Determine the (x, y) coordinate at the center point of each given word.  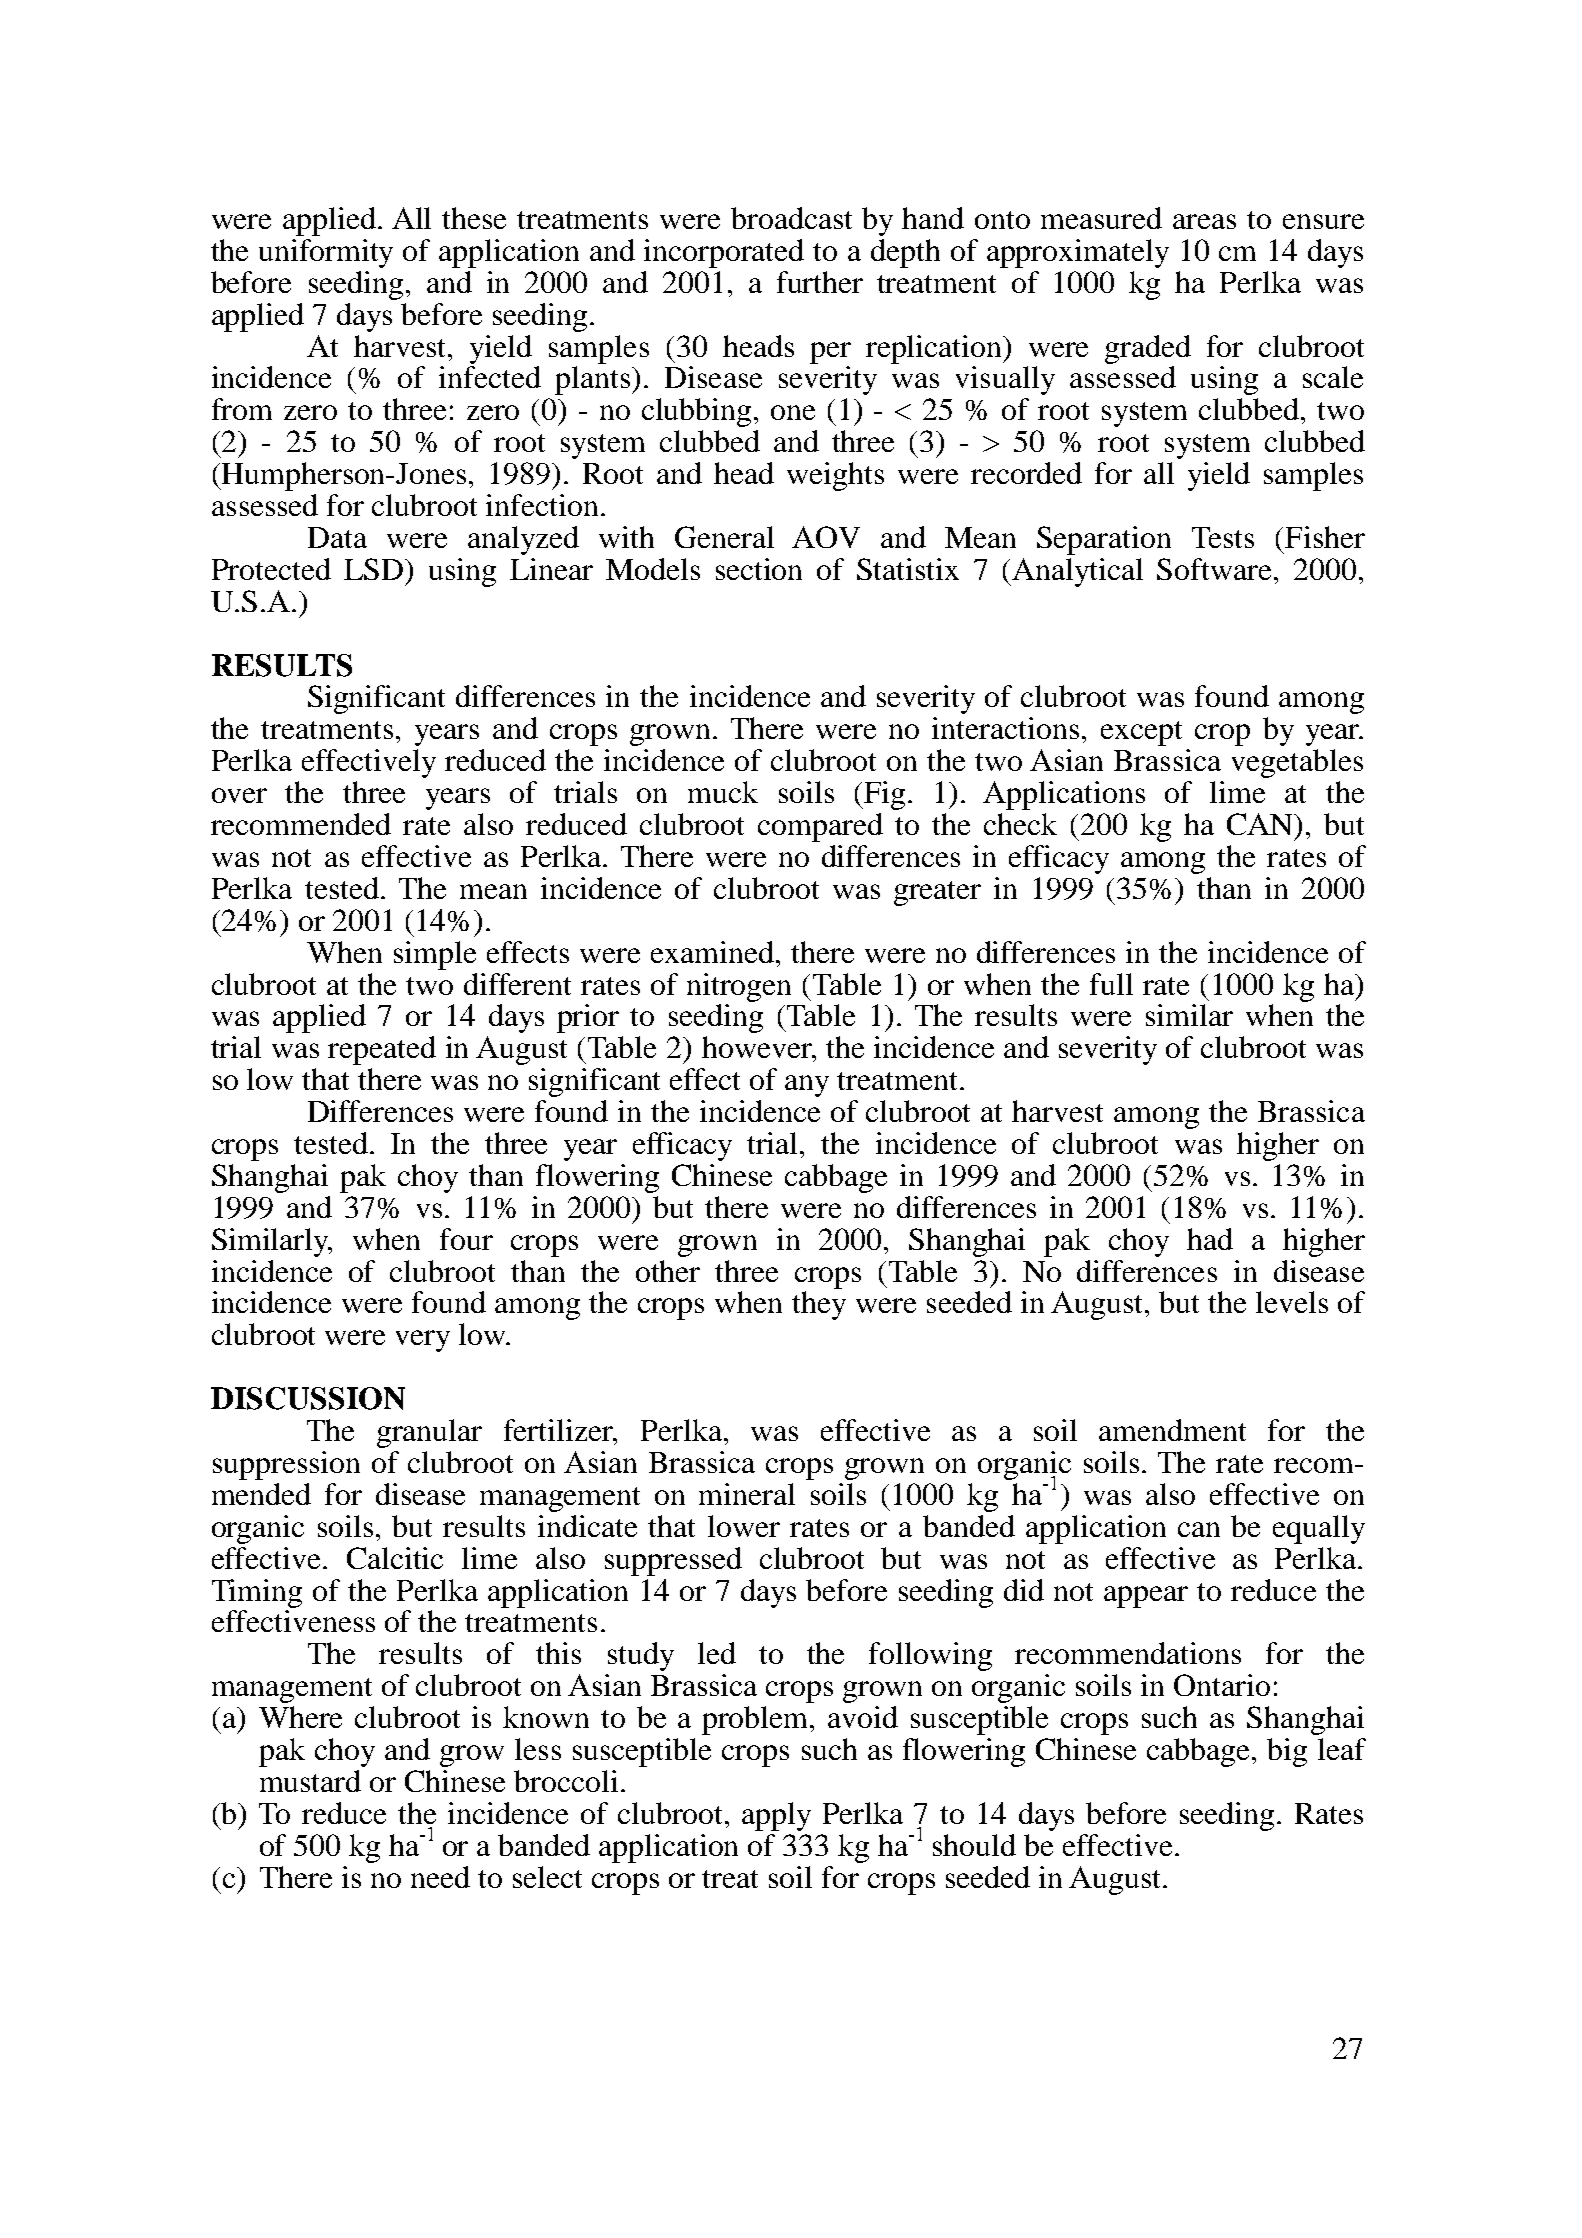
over (239, 795)
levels (1292, 1302)
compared (820, 827)
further (820, 282)
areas (1204, 221)
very (423, 1341)
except (1141, 733)
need (440, 1877)
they (819, 1305)
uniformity (326, 253)
